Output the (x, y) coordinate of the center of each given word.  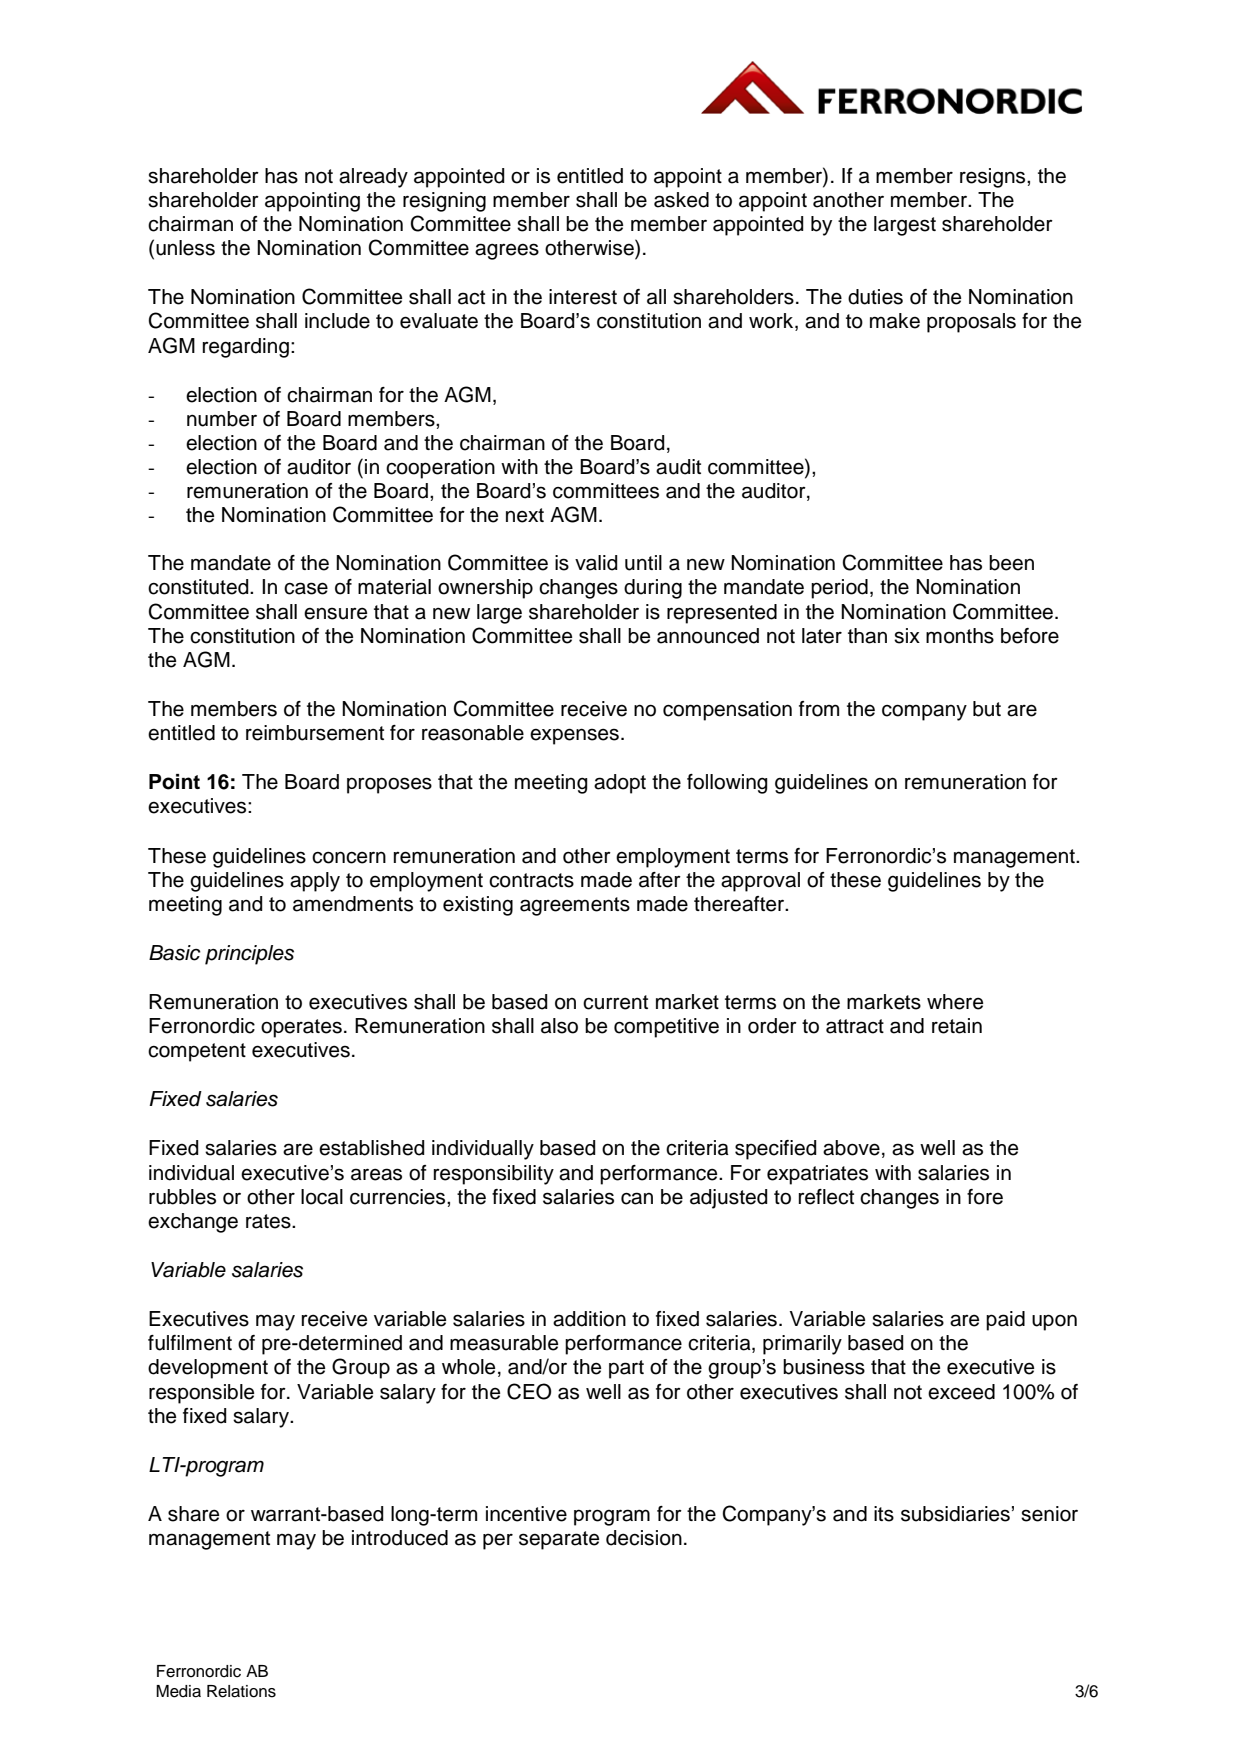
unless (185, 248)
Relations (241, 1691)
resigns (994, 178)
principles (249, 955)
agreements (575, 906)
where (955, 1002)
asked (681, 200)
